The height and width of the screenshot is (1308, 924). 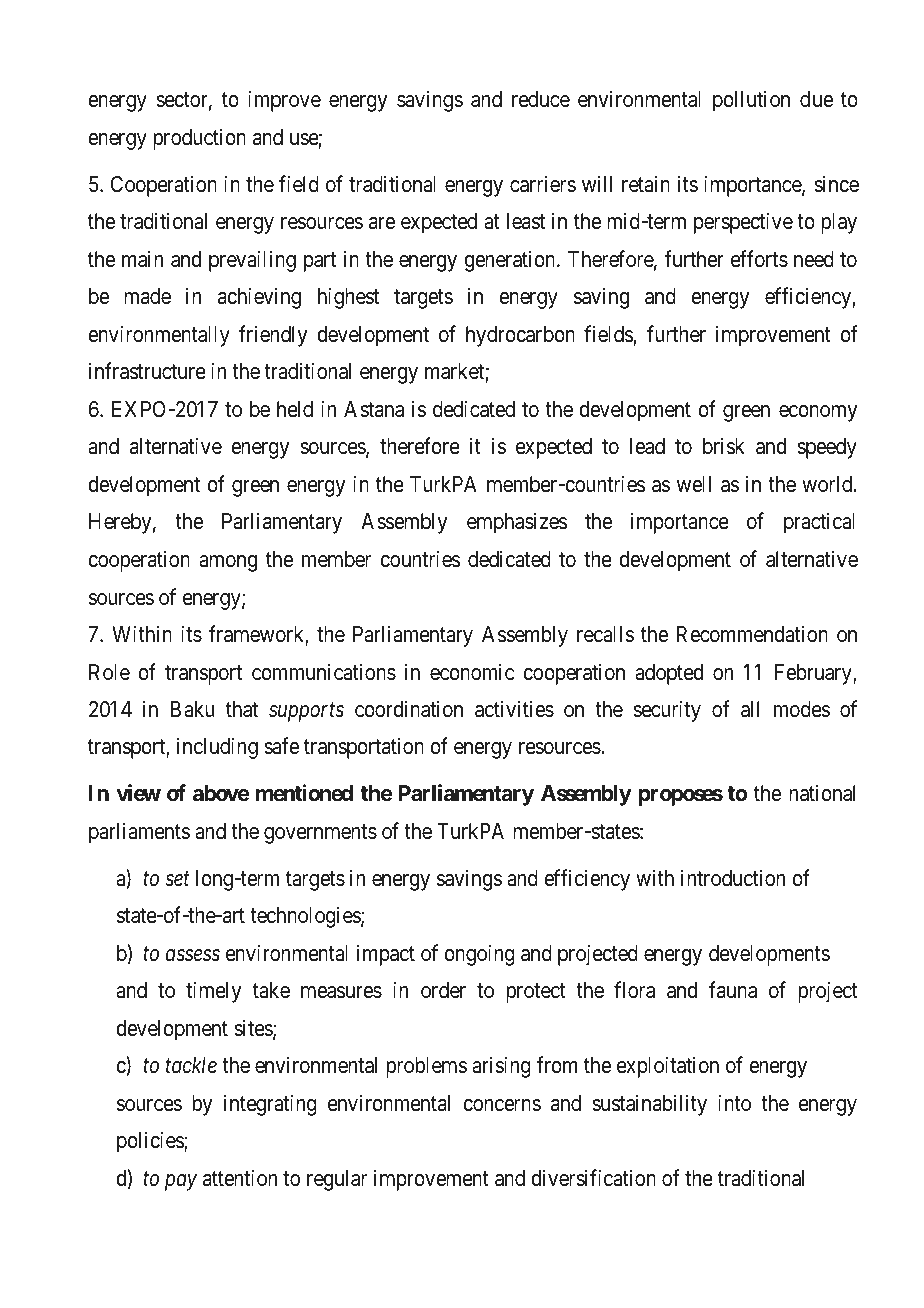 What do you see at coordinates (502, 1105) in the screenshot?
I see `concerns` at bounding box center [502, 1105].
